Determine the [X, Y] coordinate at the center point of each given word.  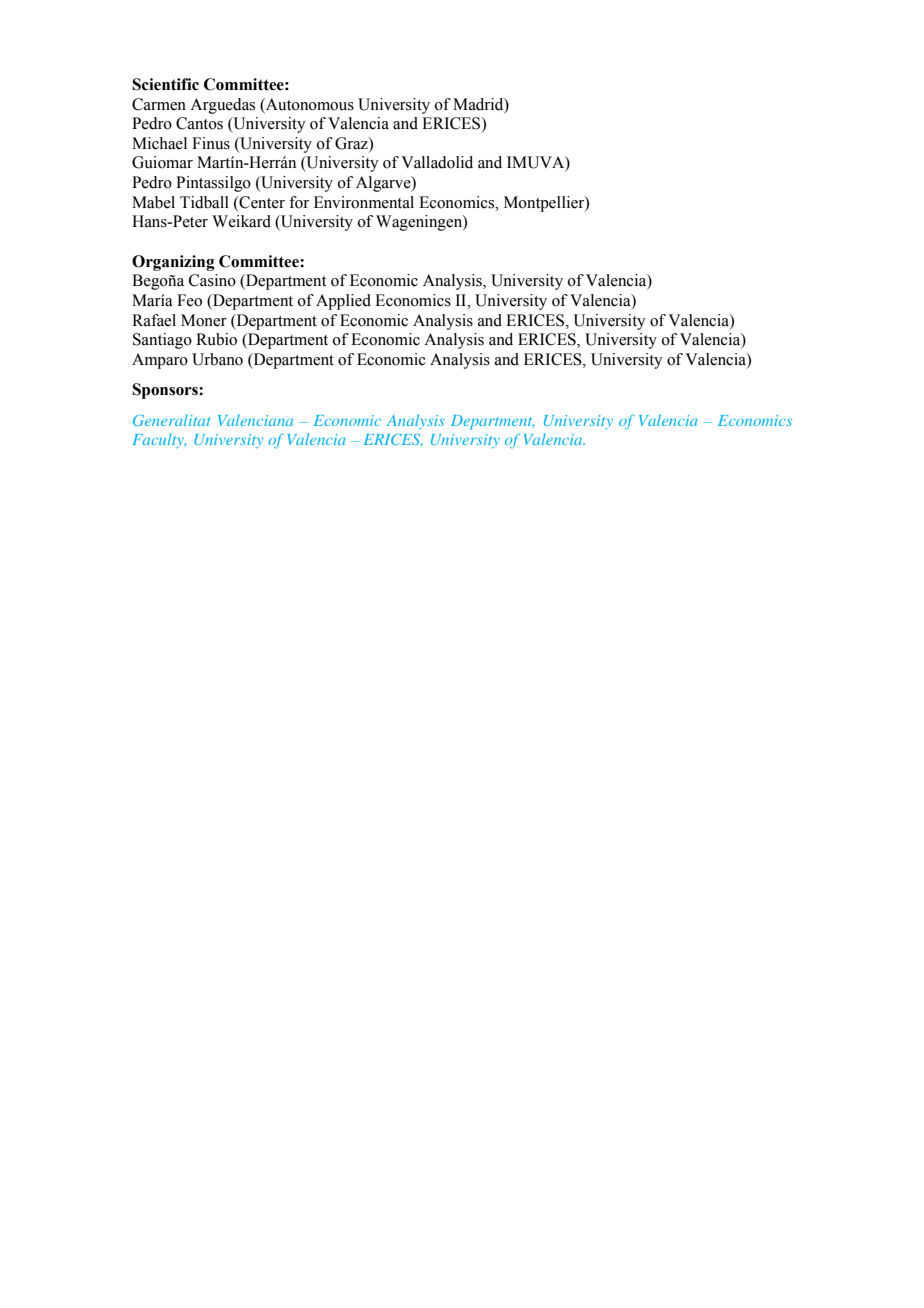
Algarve [384, 184]
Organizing [173, 263]
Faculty [159, 440]
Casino [212, 280]
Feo [189, 300]
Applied [343, 302]
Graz [352, 143]
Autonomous [309, 104]
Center [261, 202]
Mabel [153, 202]
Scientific [165, 84]
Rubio [216, 339]
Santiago [162, 341]
